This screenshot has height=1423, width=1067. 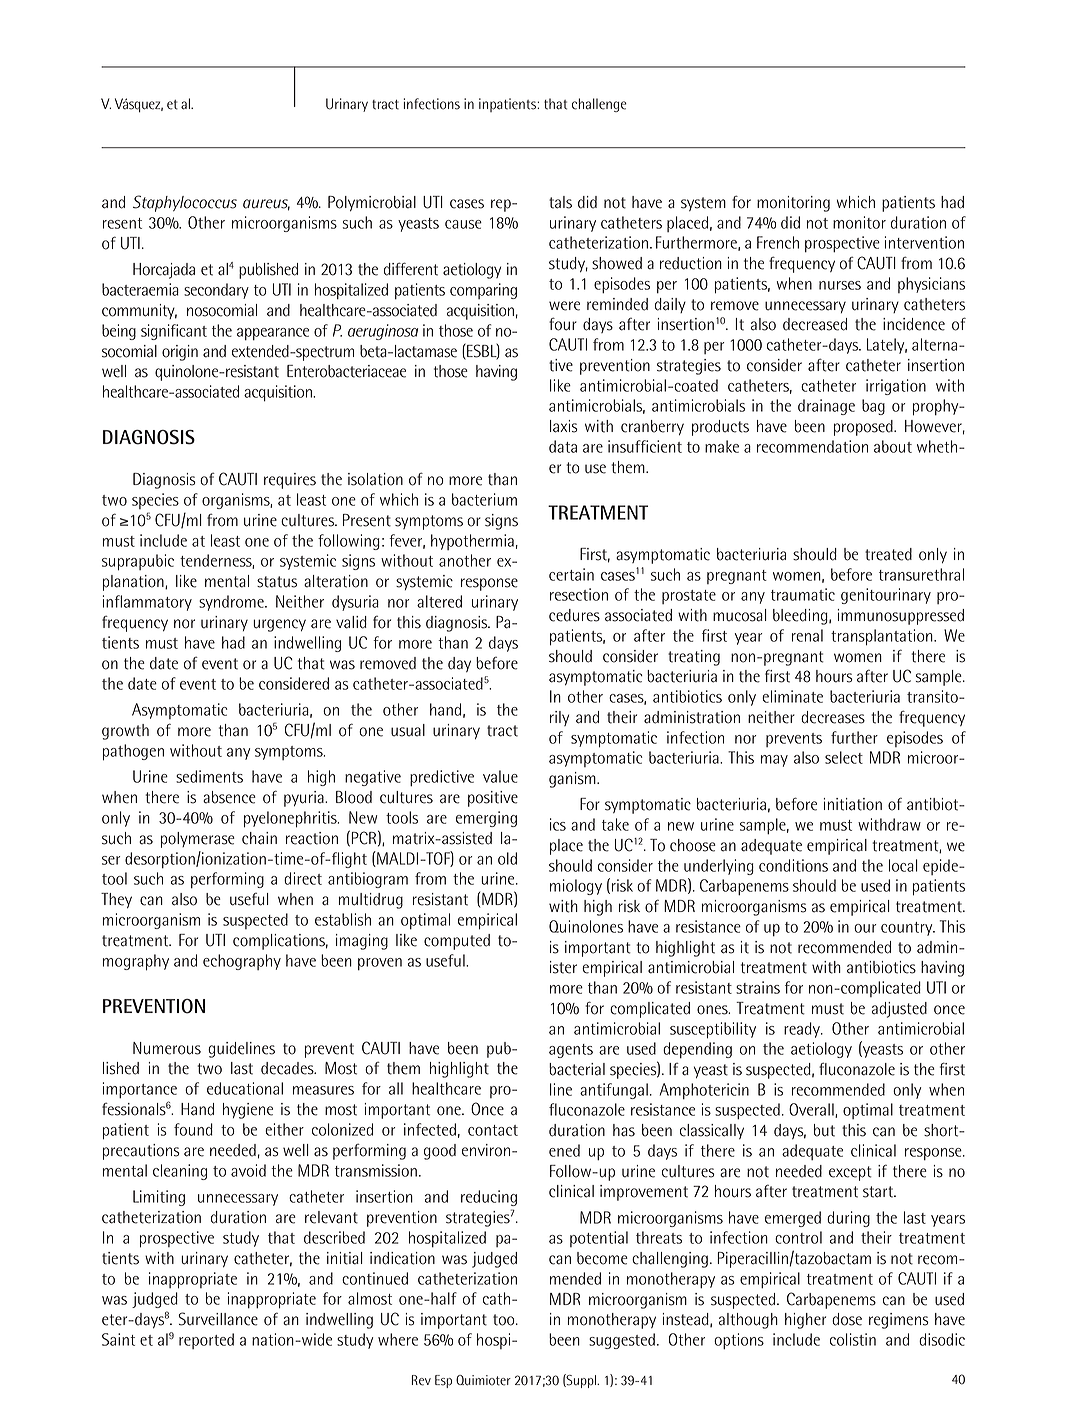 I want to click on Staphylococcus, so click(x=185, y=203).
